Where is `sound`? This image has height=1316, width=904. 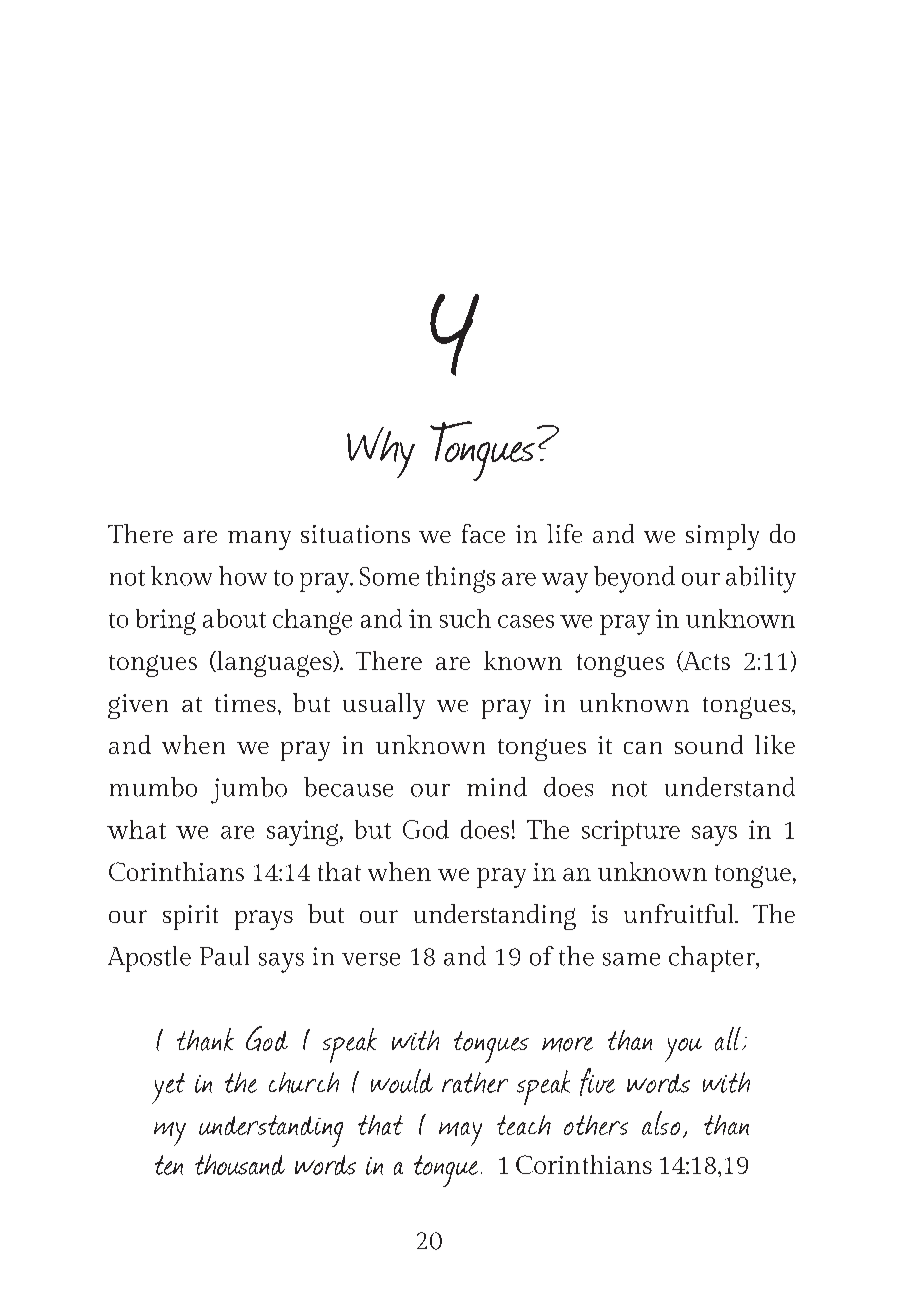
sound is located at coordinates (709, 744).
